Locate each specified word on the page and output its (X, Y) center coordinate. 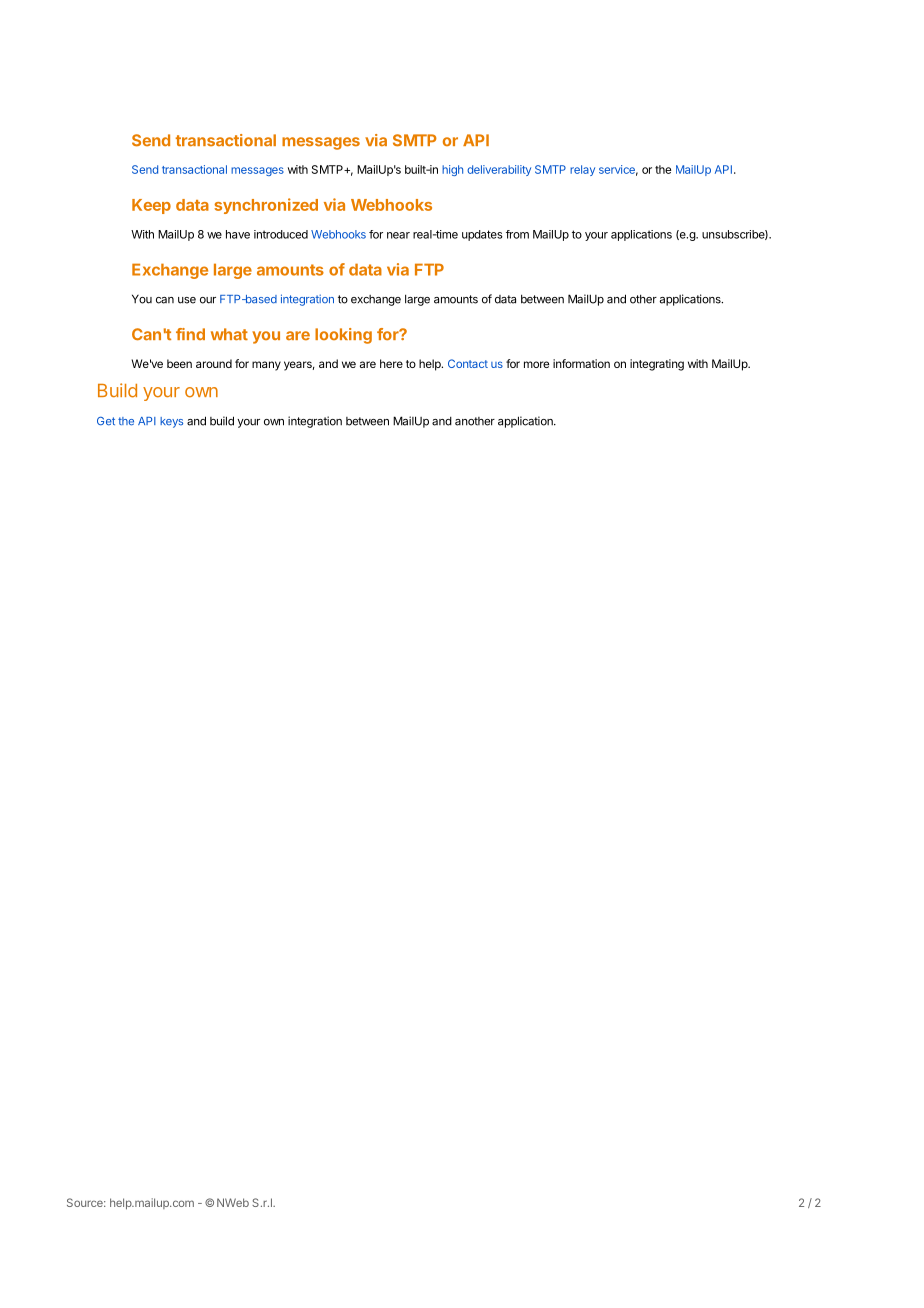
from (517, 234)
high (452, 170)
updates (482, 235)
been (179, 363)
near (398, 235)
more (536, 364)
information (581, 363)
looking (343, 336)
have (238, 234)
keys (171, 422)
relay (582, 170)
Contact (468, 363)
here (391, 363)
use (187, 300)
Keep (151, 206)
